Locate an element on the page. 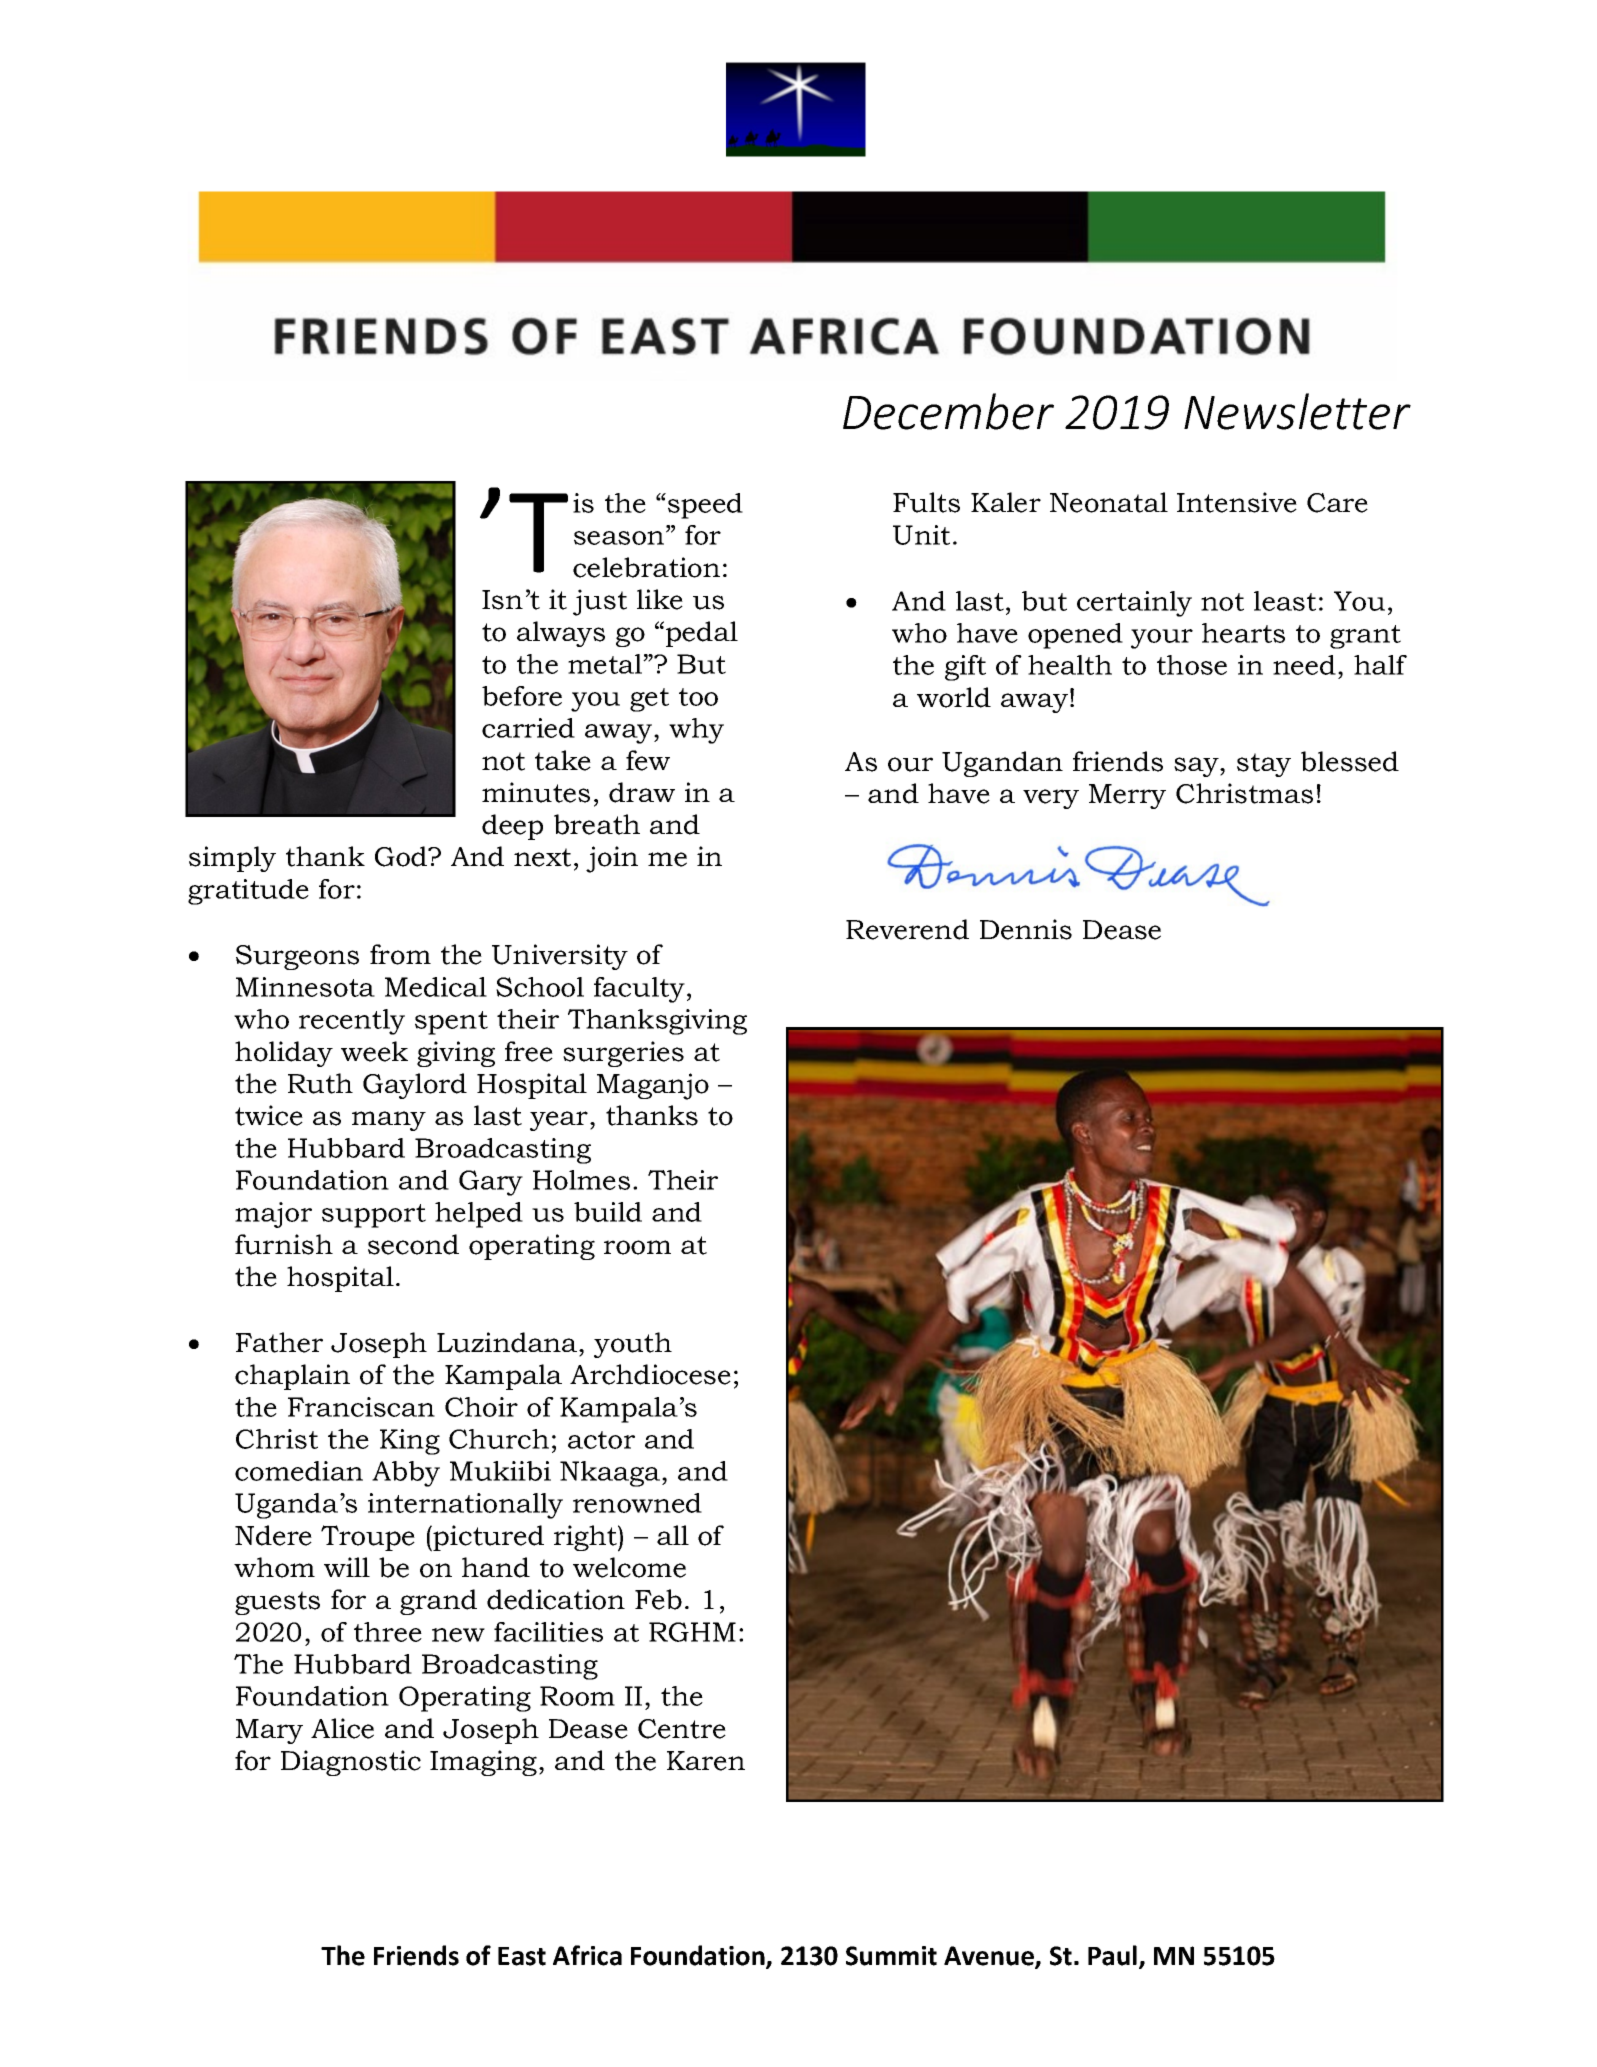  carried is located at coordinates (528, 728).
